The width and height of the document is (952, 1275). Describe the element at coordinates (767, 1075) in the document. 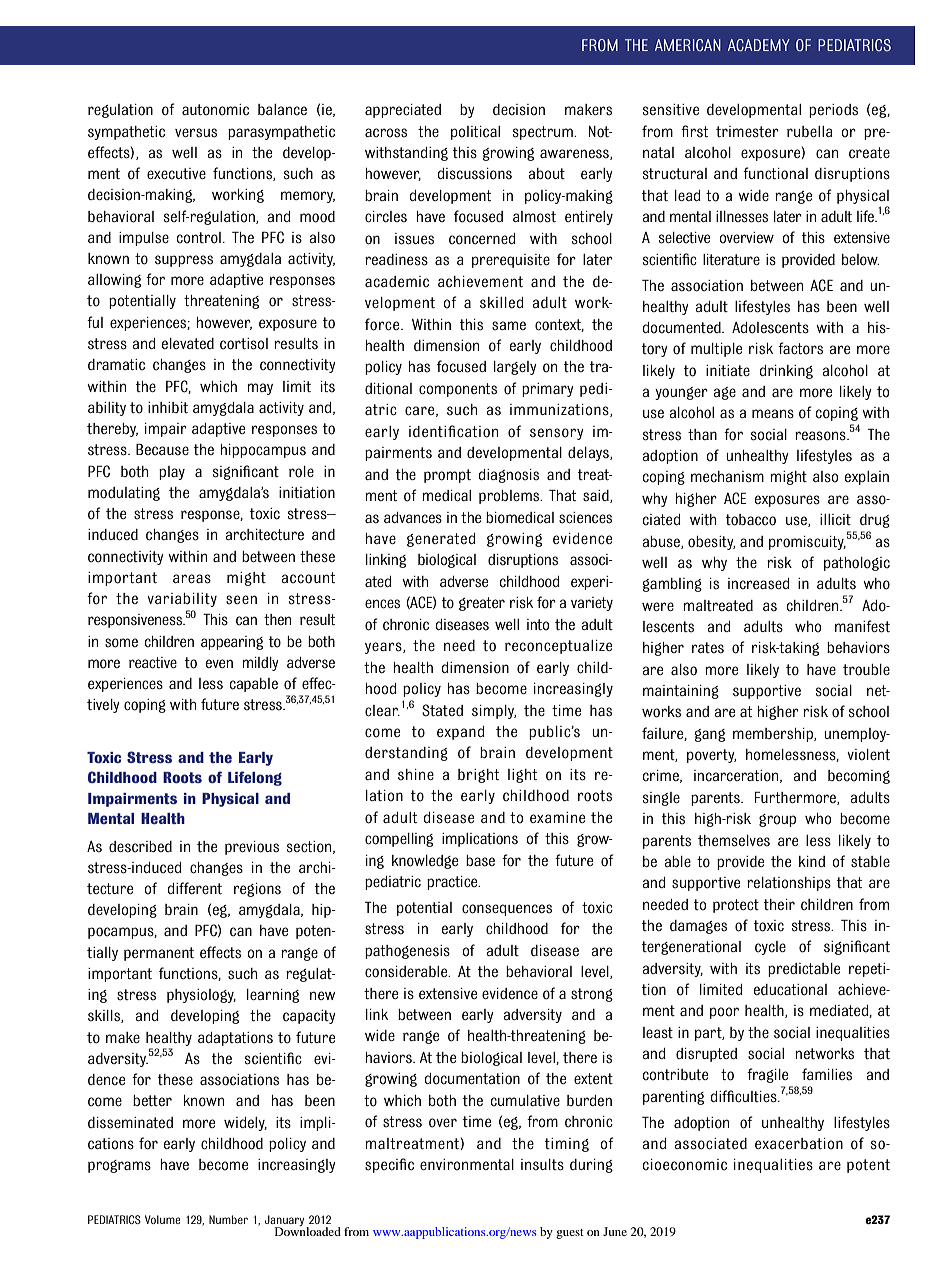

I see `fragile` at that location.
